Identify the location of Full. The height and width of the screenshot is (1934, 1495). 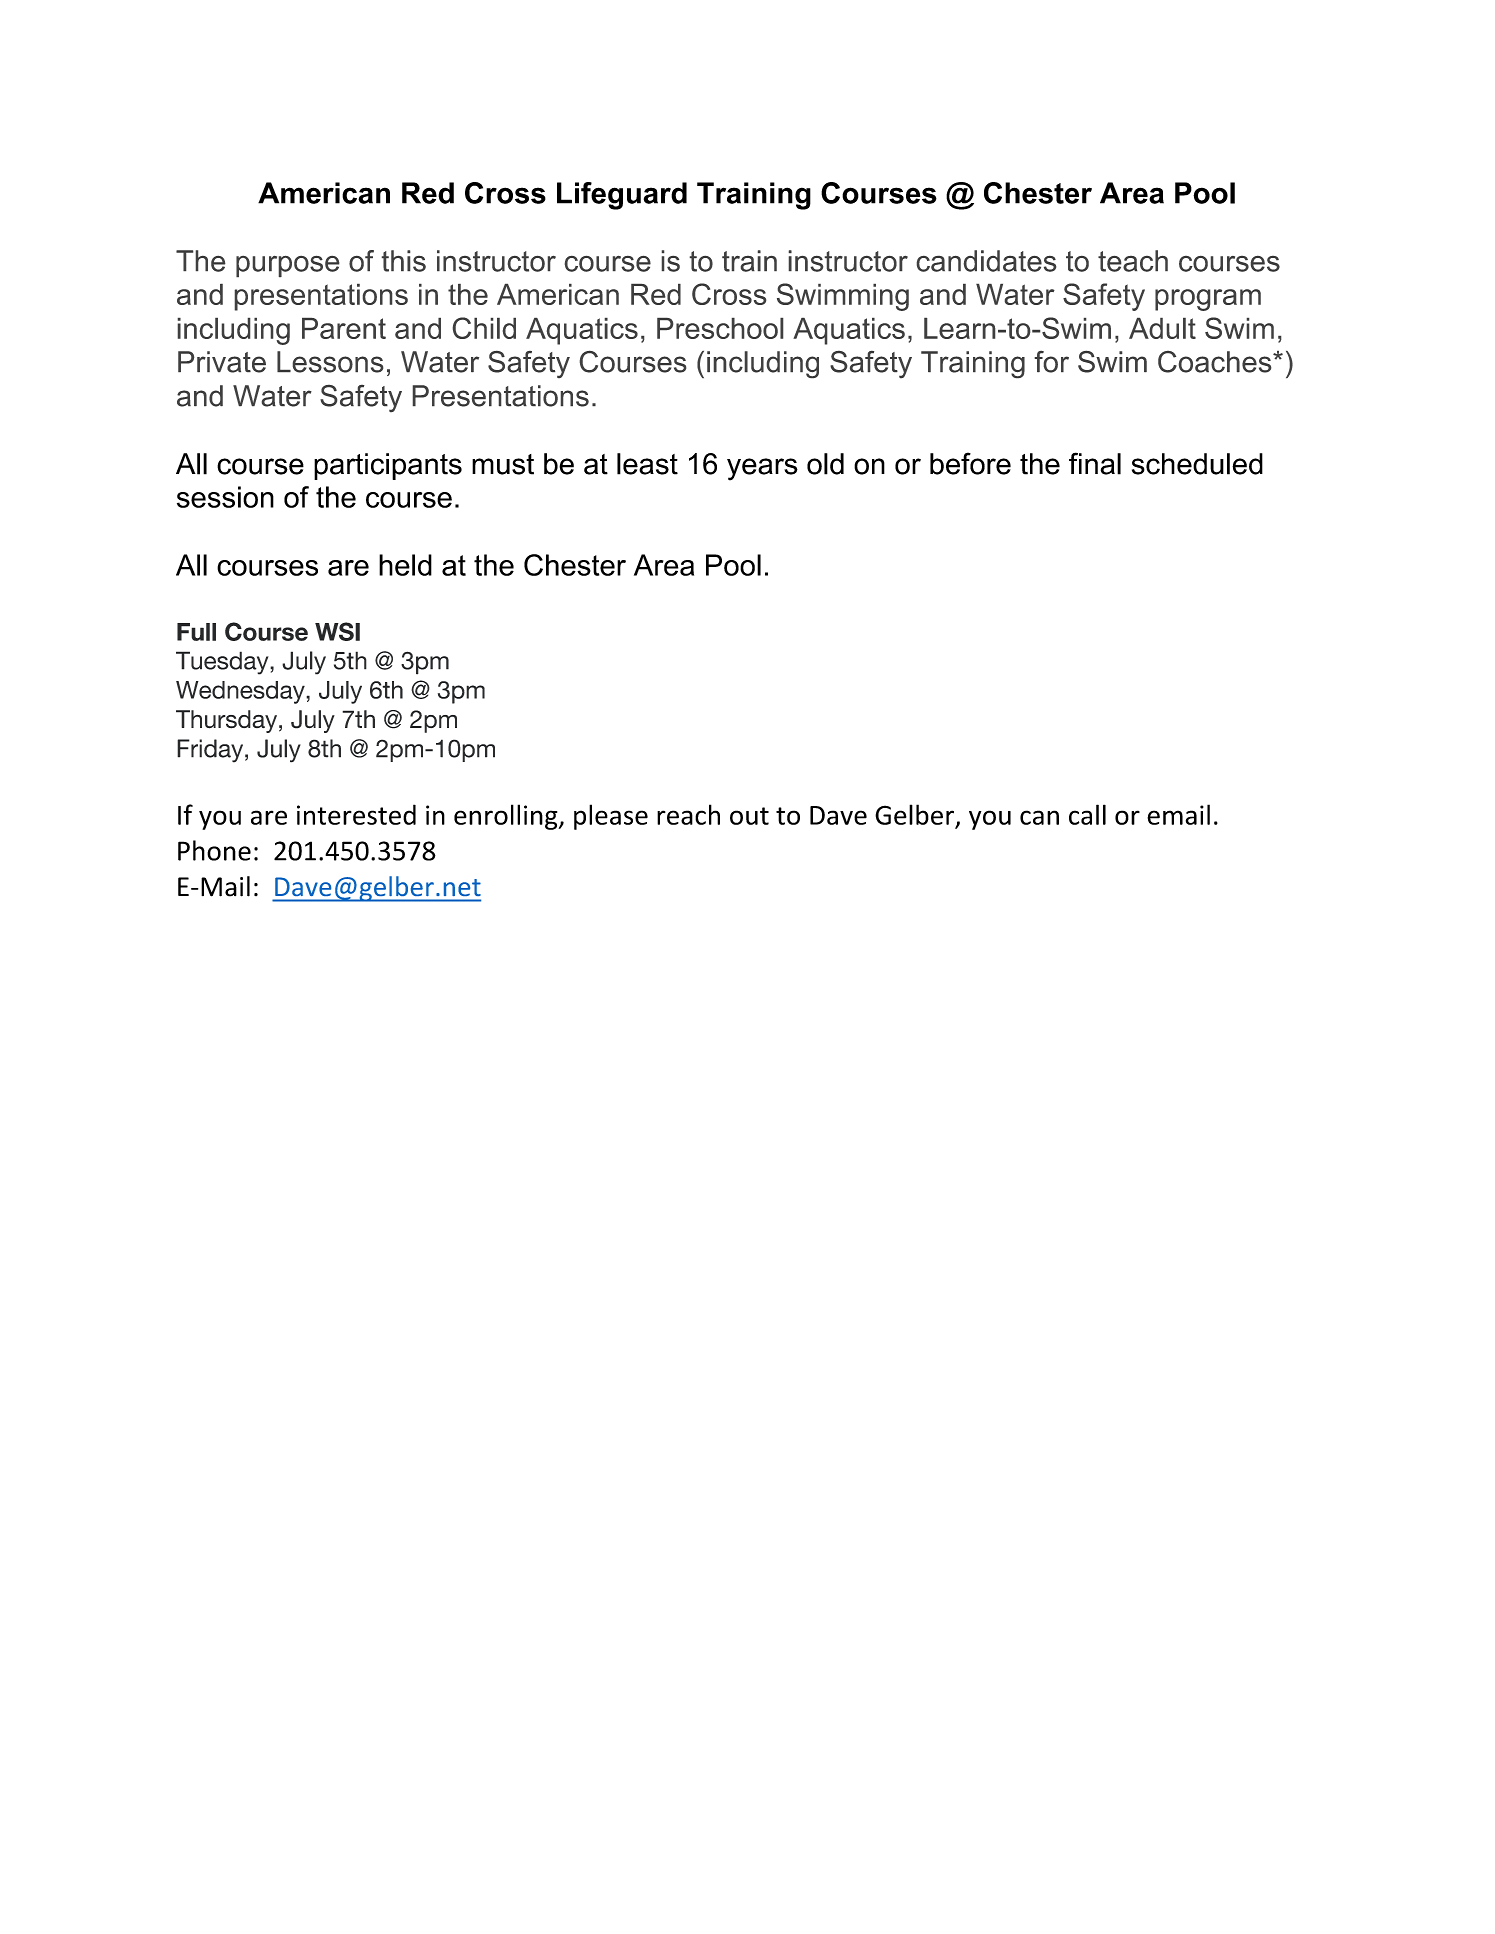
(196, 632).
